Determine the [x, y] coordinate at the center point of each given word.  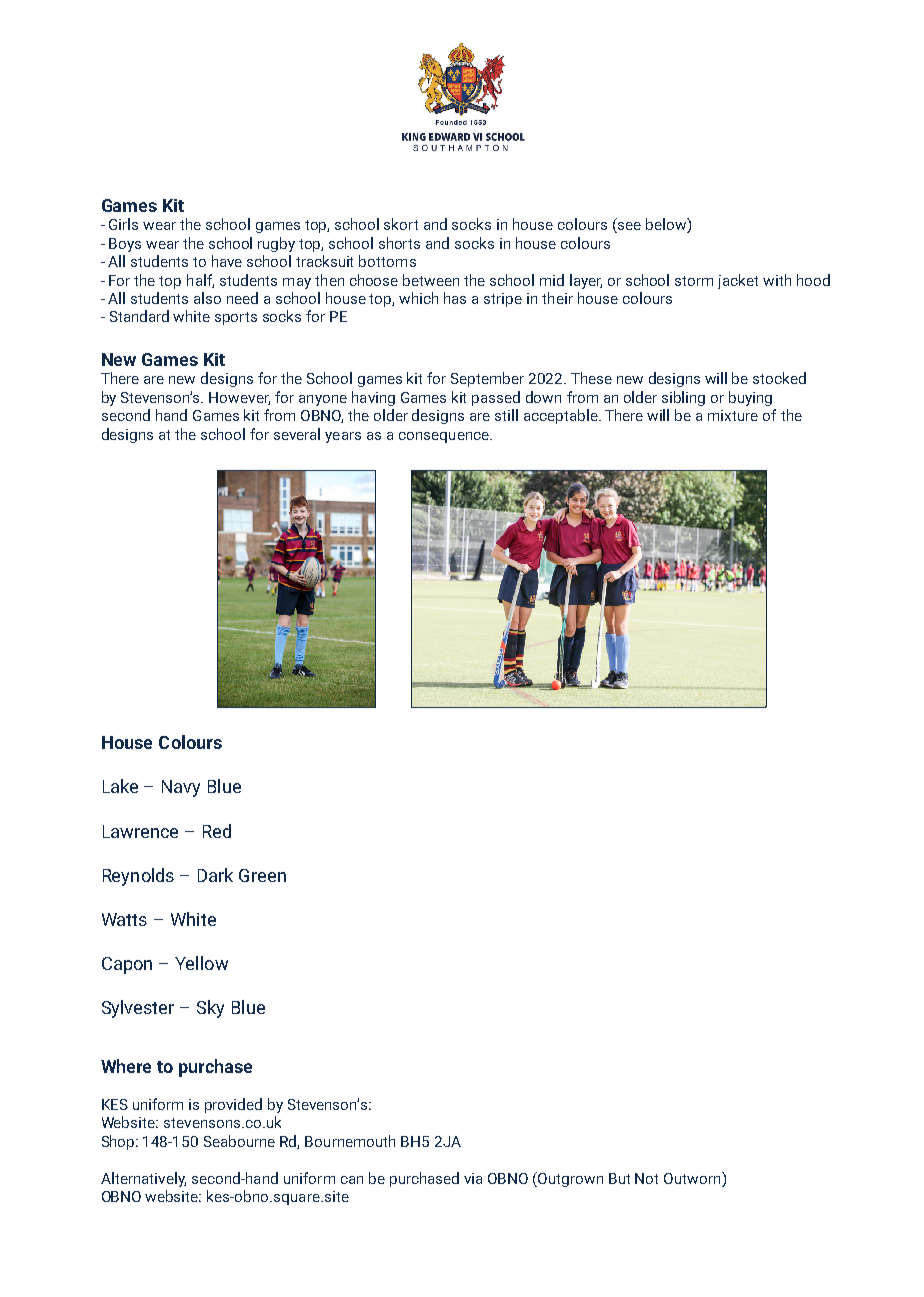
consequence [445, 437]
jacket [738, 281]
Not [646, 1178]
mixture [733, 415]
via [473, 1178]
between [431, 280]
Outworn [693, 1178]
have [227, 261]
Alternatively [143, 1179]
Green [262, 875]
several [297, 434]
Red [217, 831]
